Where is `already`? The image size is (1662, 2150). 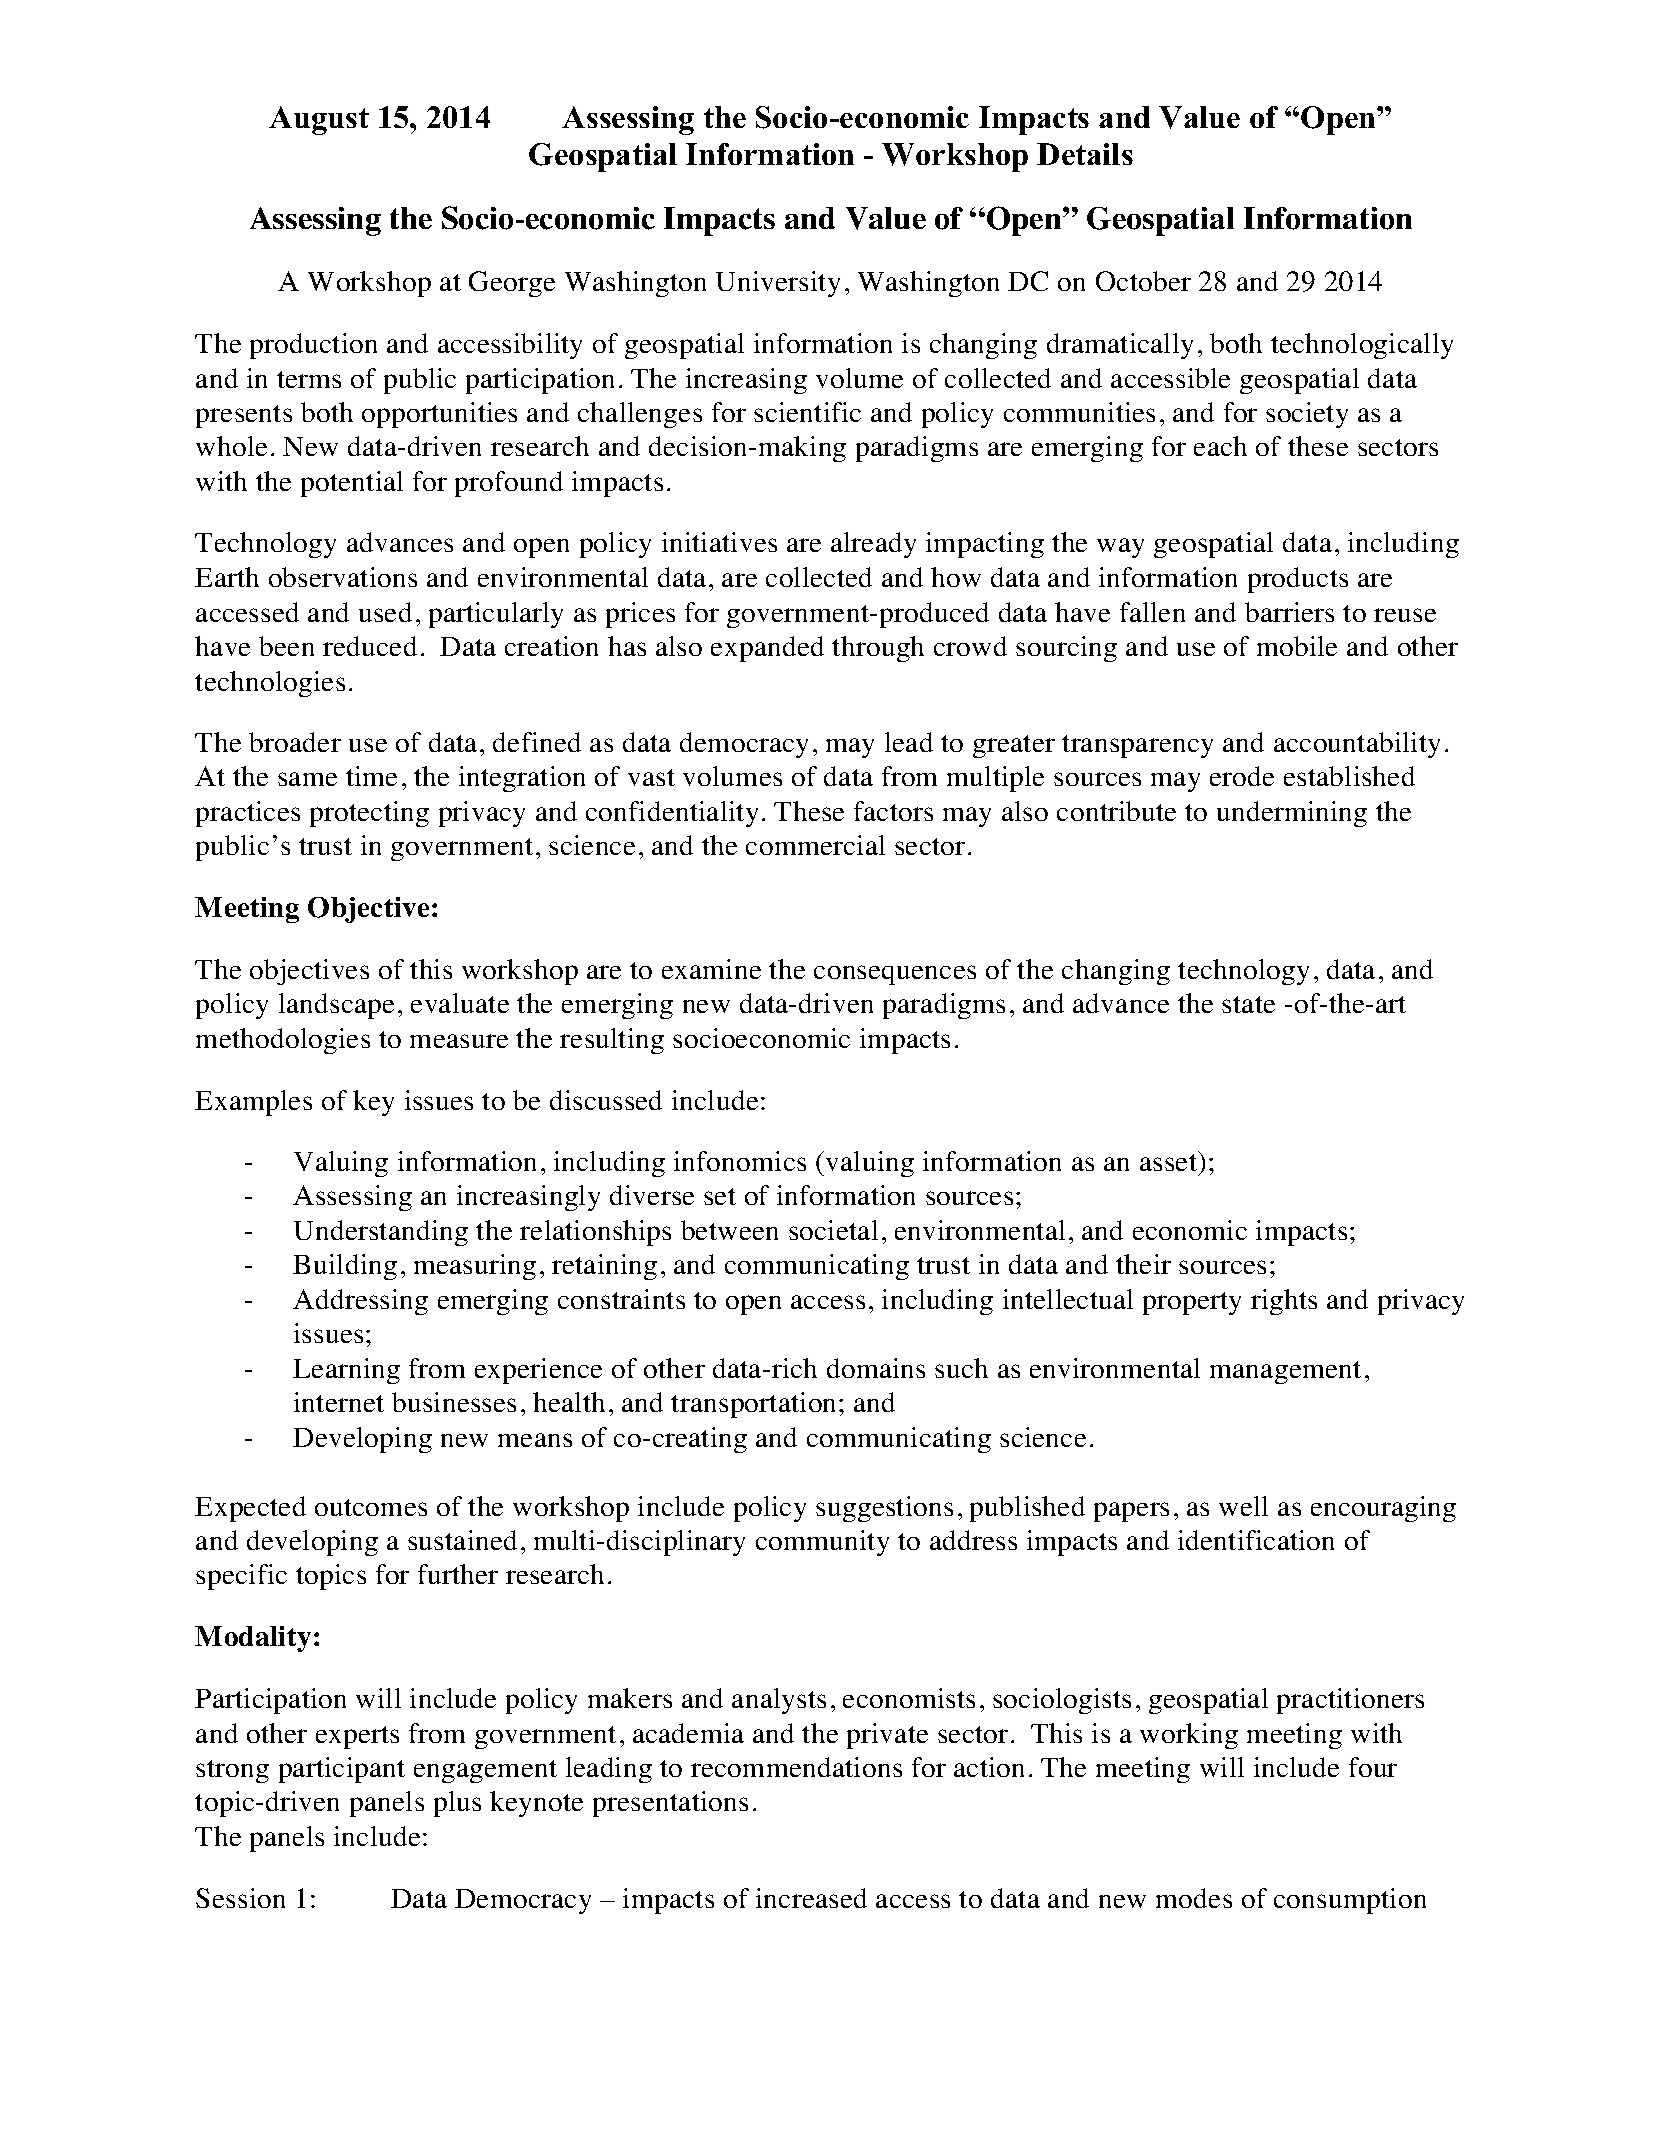 already is located at coordinates (873, 545).
